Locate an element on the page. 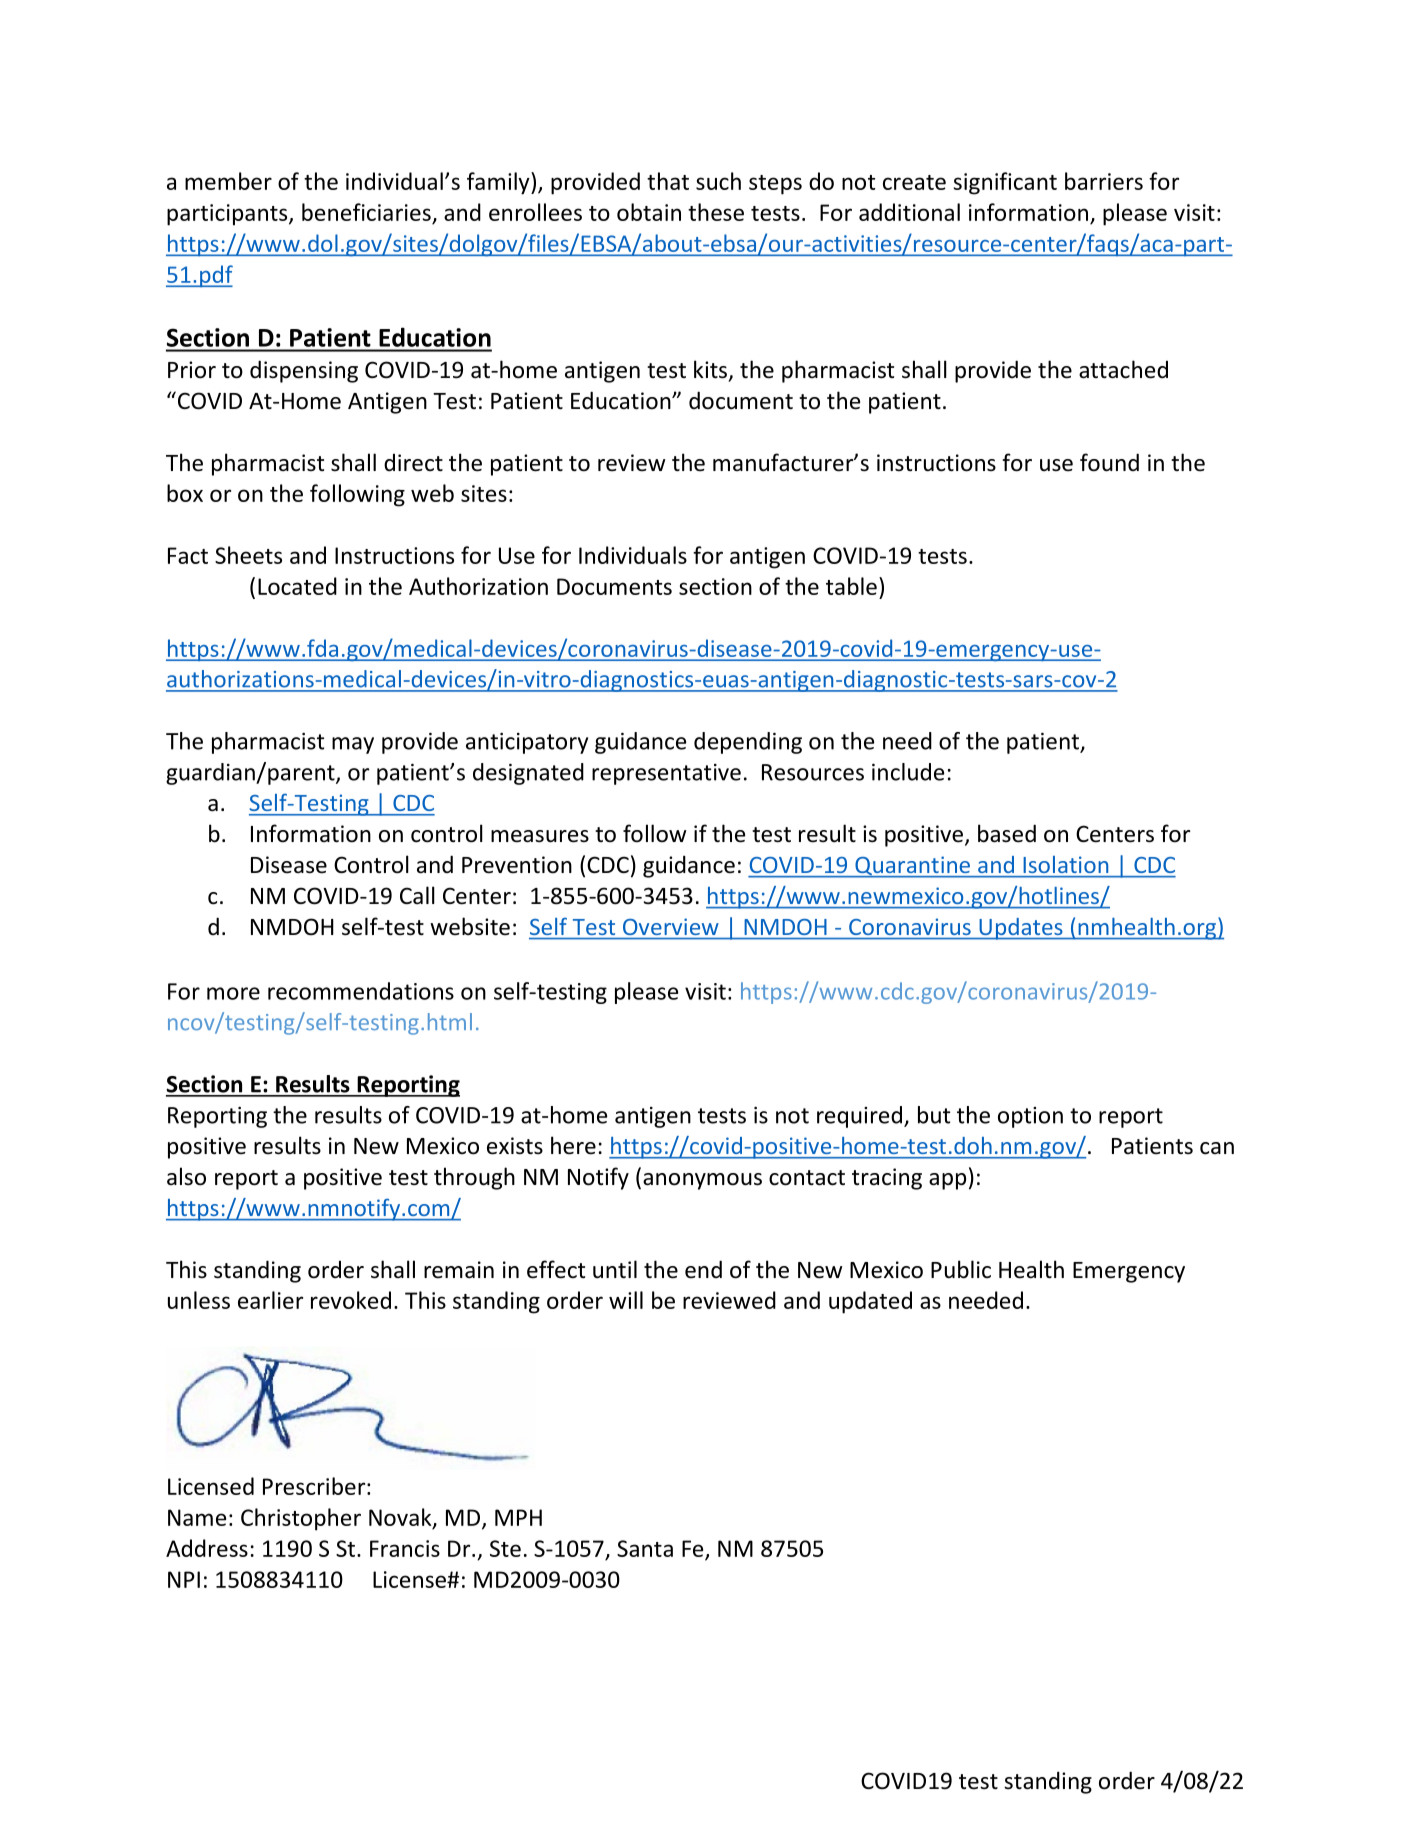 This image has height=1824, width=1410. Christopher is located at coordinates (301, 1519).
